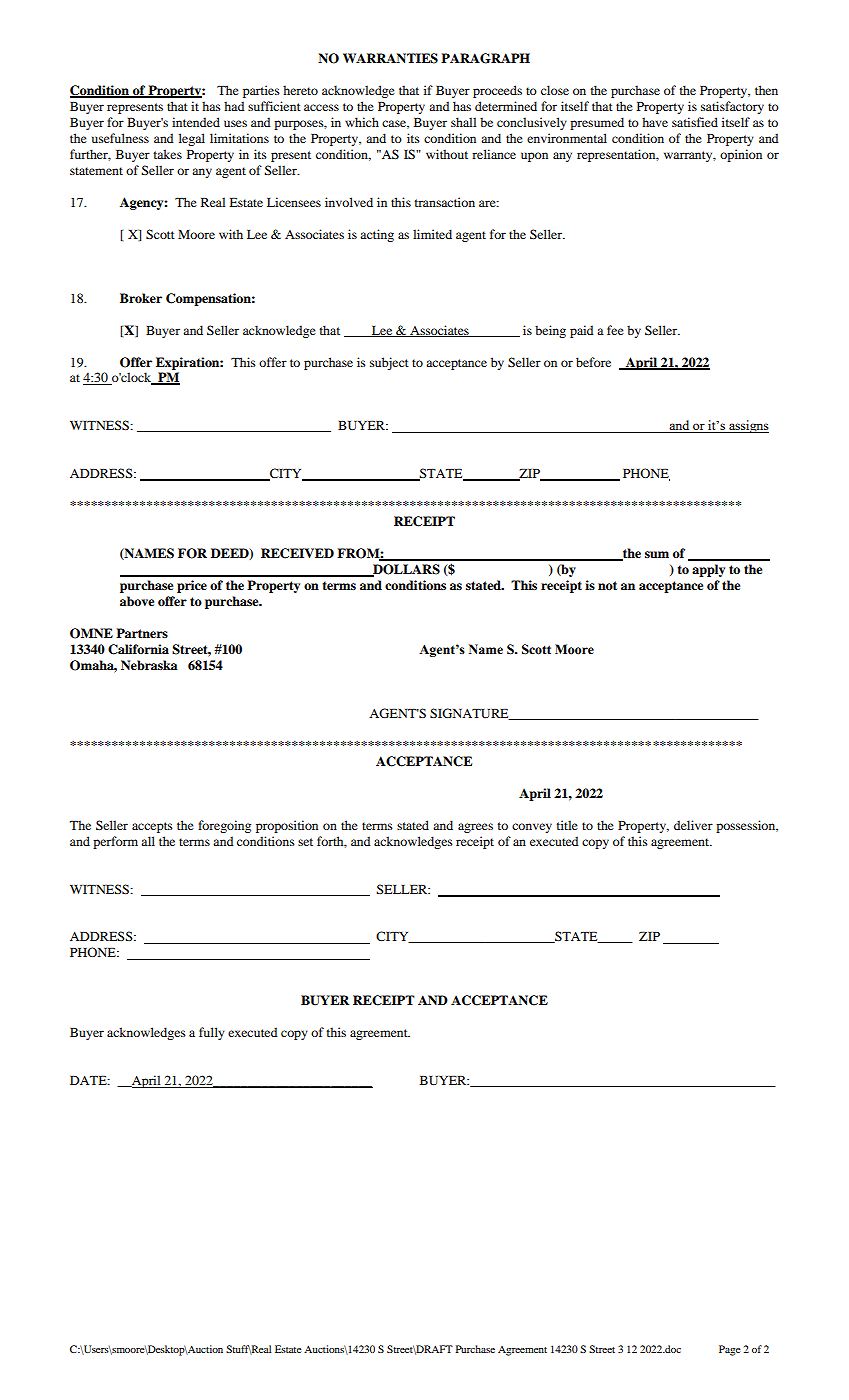 This page has height=1400, width=849. I want to click on intended, so click(196, 122).
